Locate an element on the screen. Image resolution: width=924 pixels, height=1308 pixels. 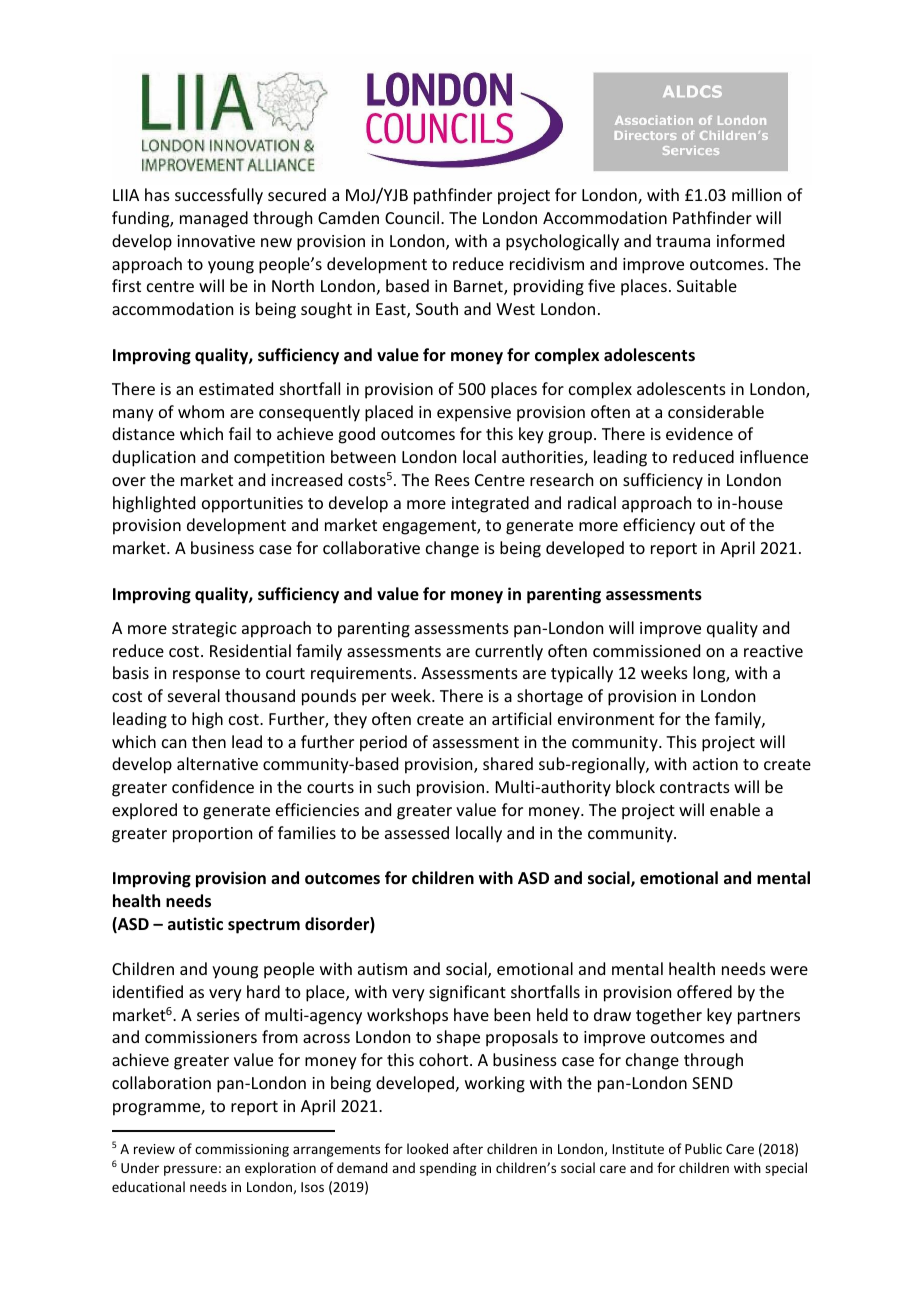
autistic is located at coordinates (195, 924).
